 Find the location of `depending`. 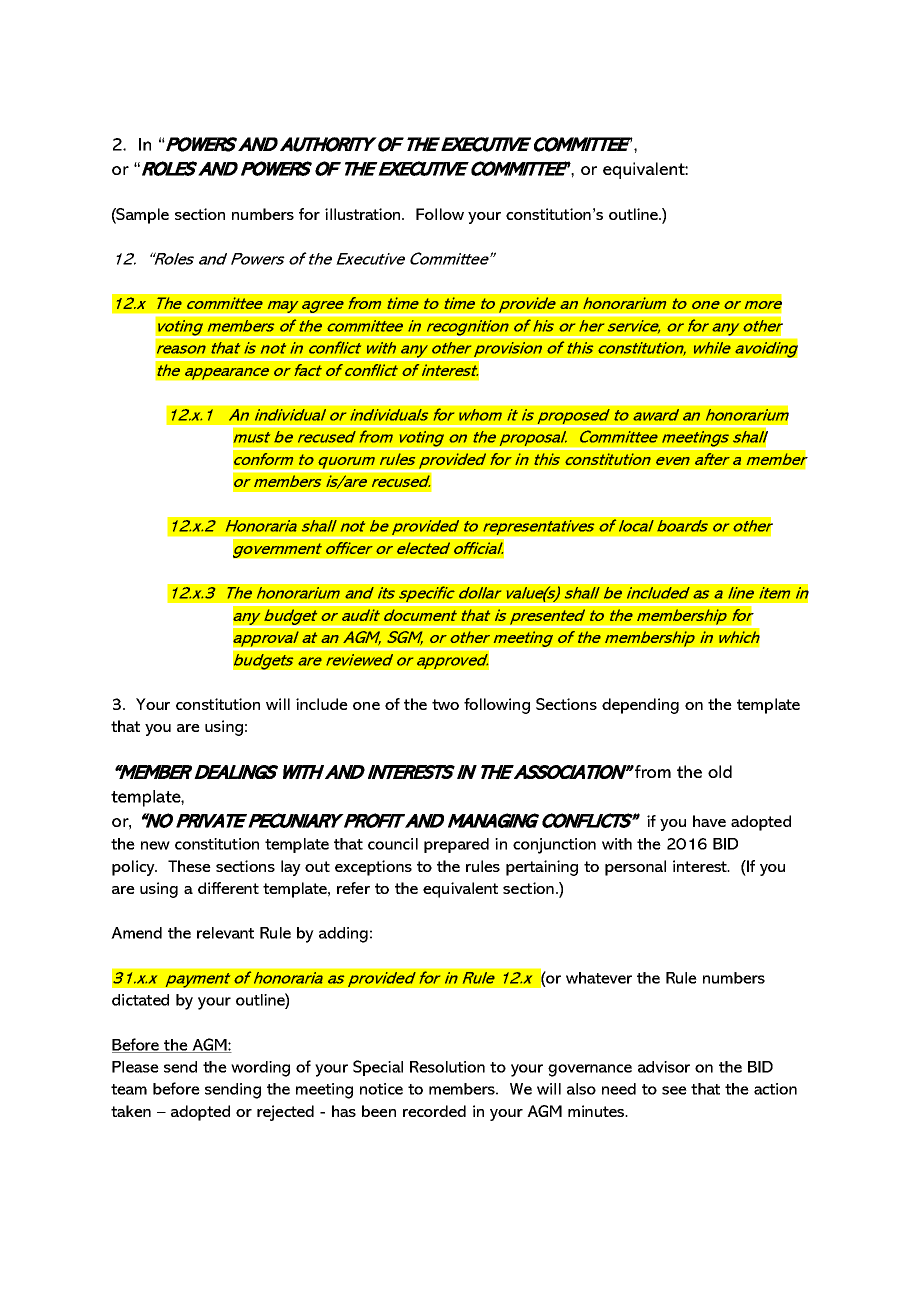

depending is located at coordinates (640, 706).
